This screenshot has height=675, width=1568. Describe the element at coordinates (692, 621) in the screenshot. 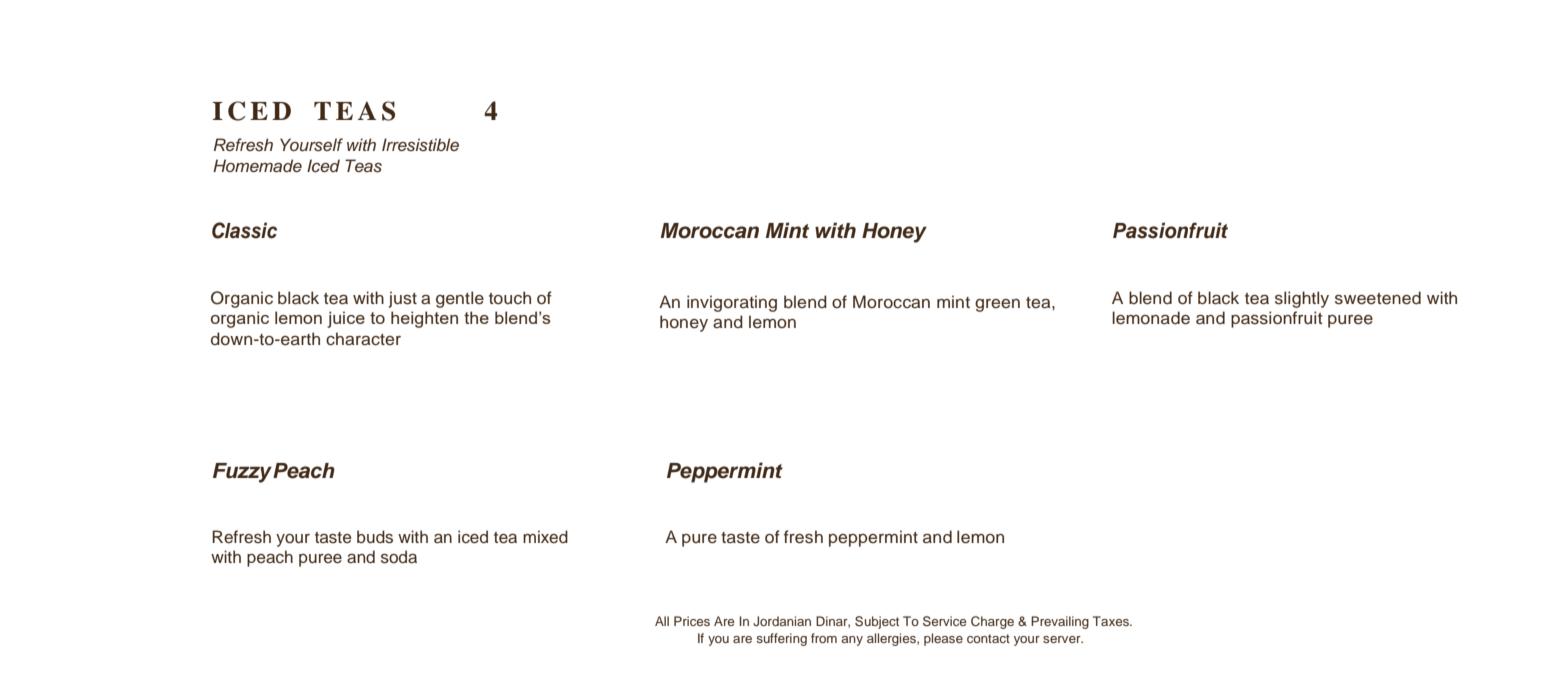

I see `Prices` at that location.
